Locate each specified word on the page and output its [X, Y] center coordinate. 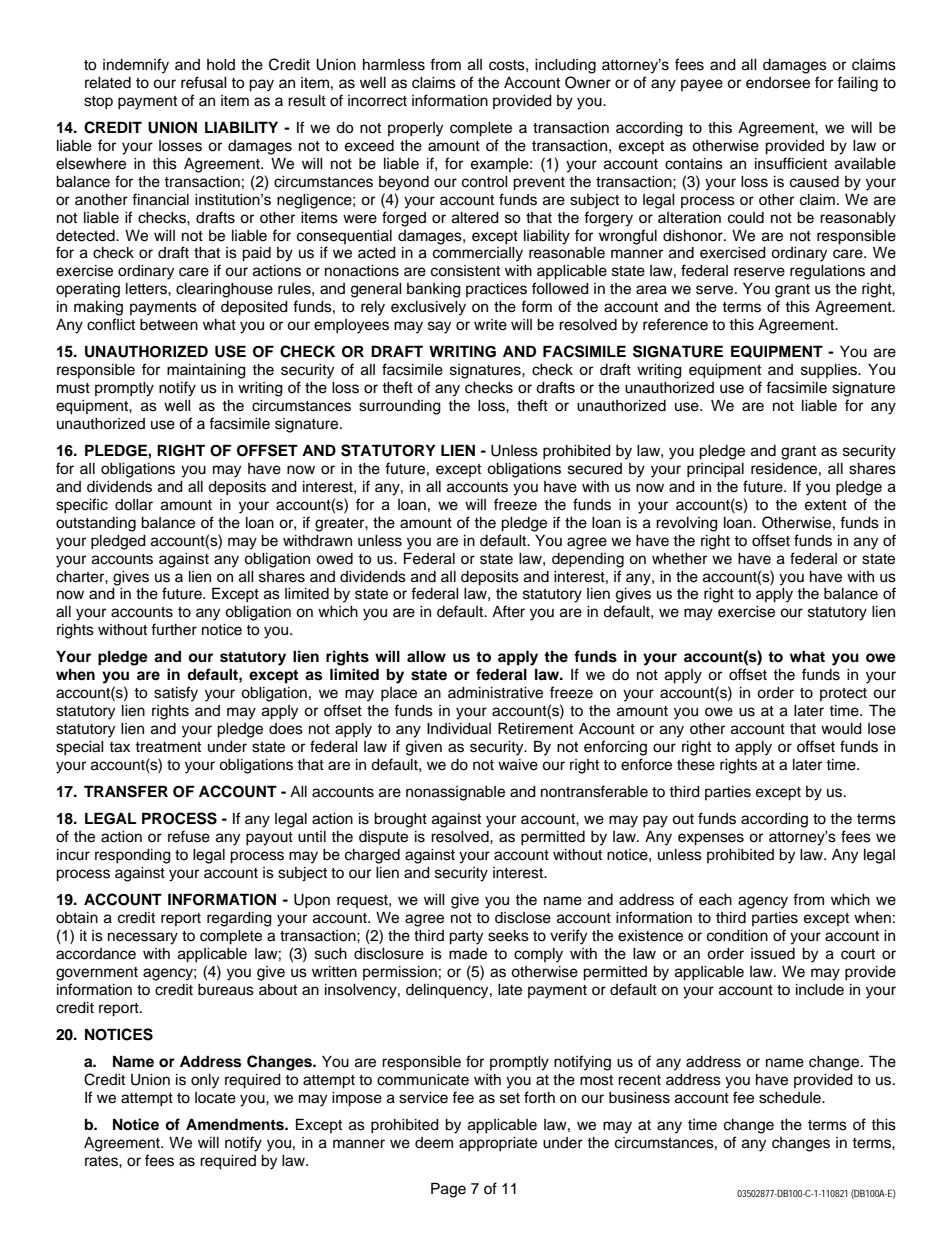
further [174, 629]
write [490, 325]
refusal [204, 82]
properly [415, 129]
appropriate [498, 1144]
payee [702, 85]
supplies [830, 371]
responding [133, 856]
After [508, 611]
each [715, 900]
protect [843, 694]
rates [102, 1161]
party [466, 938]
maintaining [206, 371]
